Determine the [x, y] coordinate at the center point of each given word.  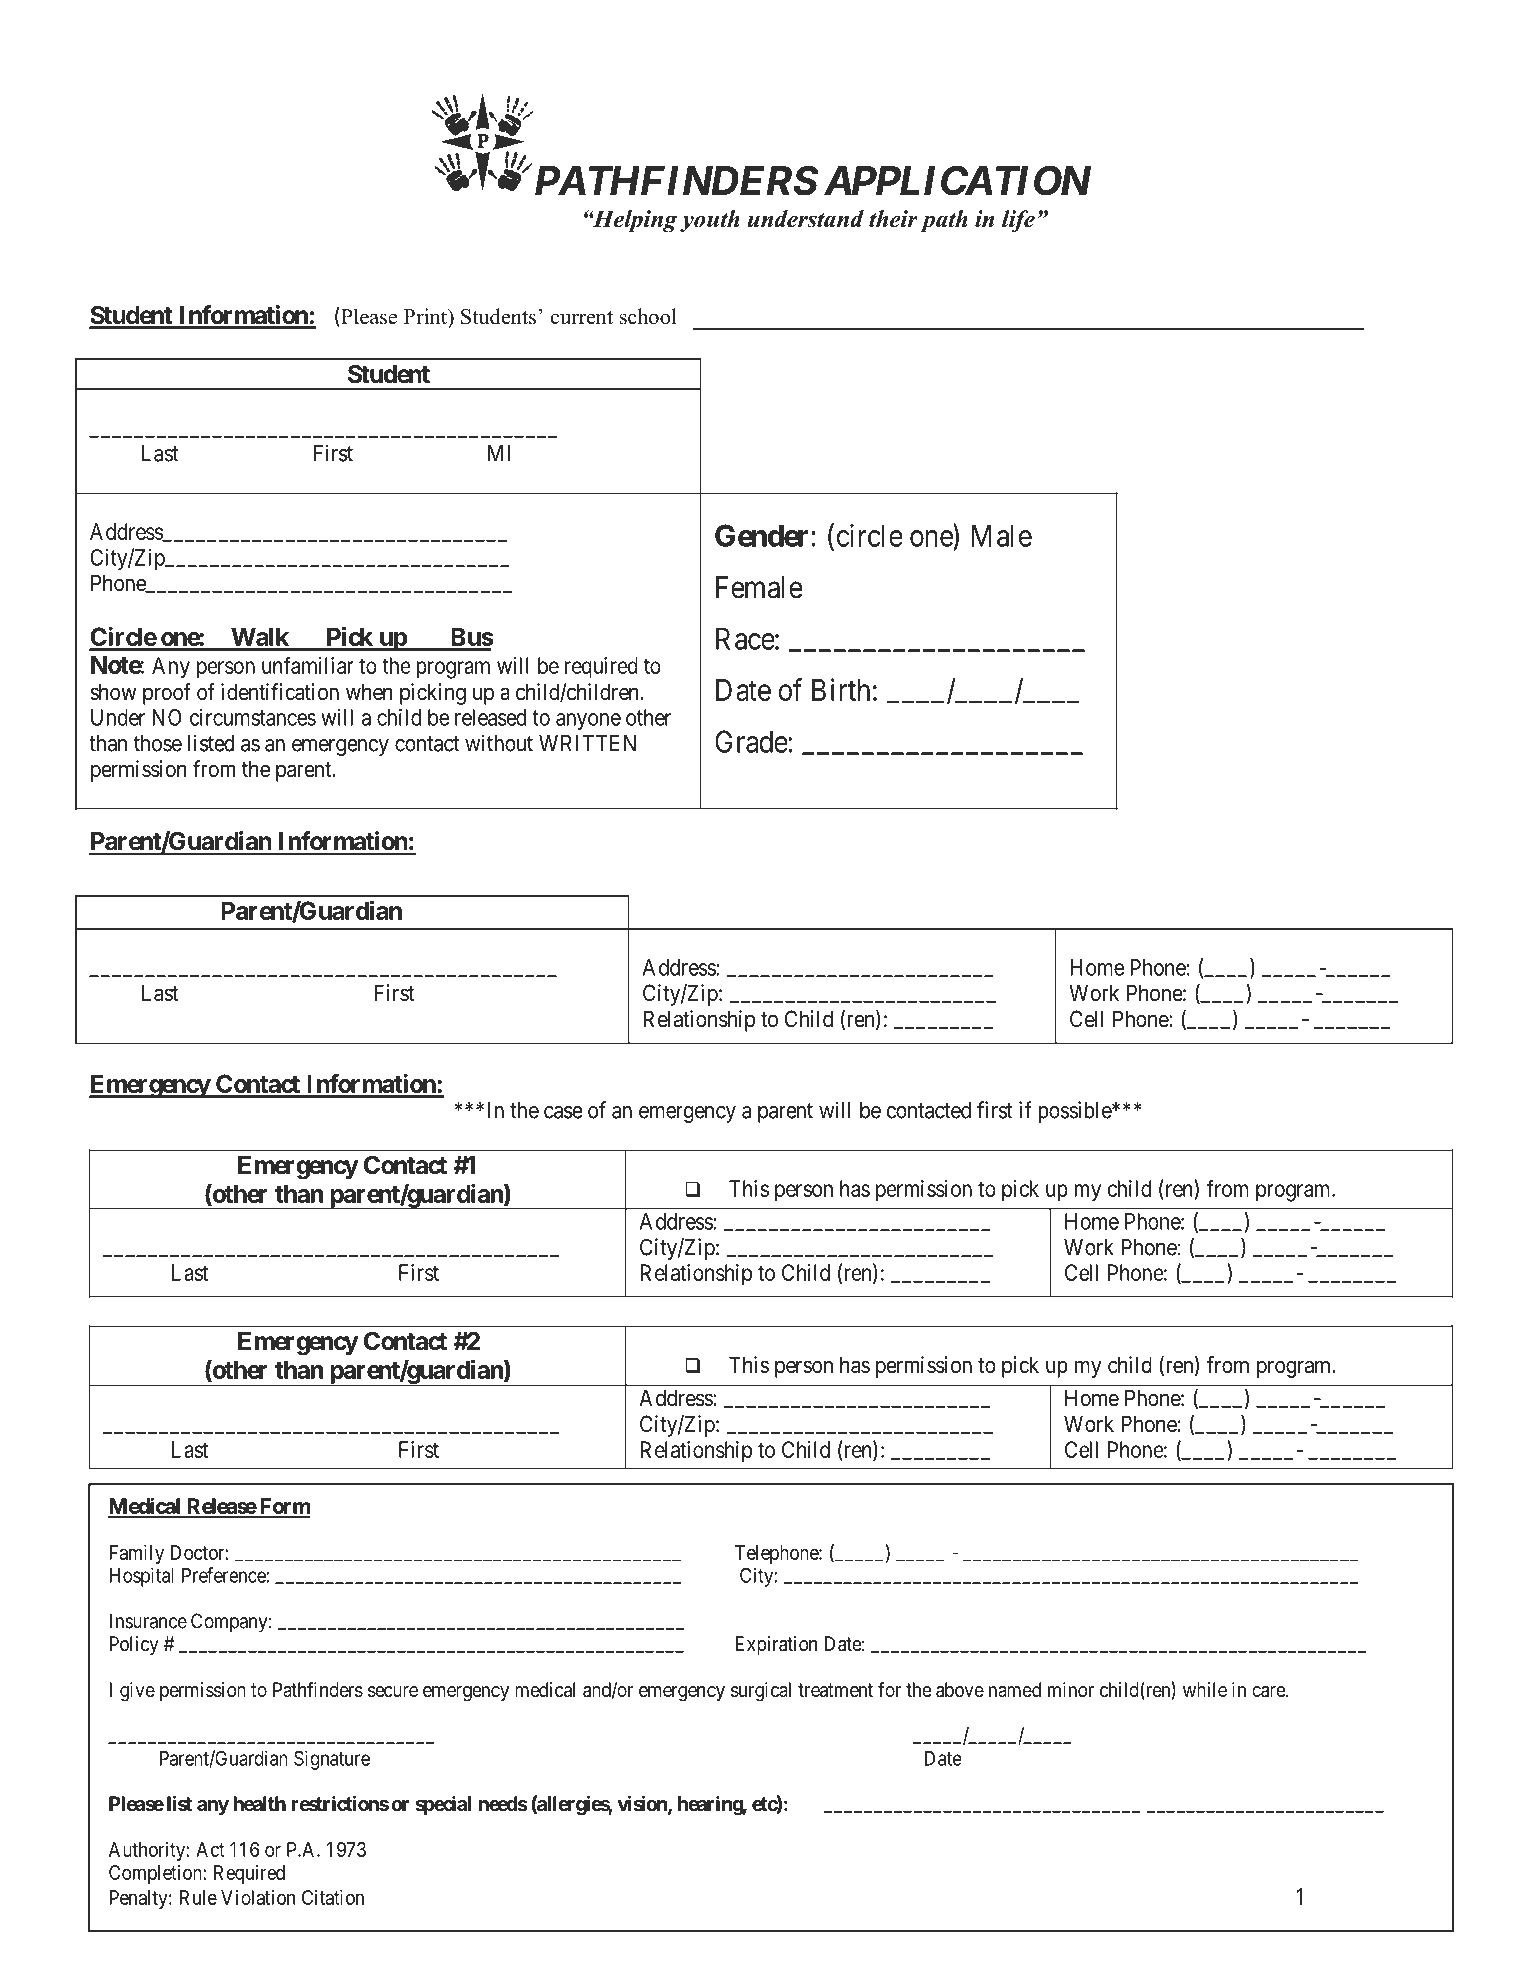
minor [1071, 1689]
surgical [761, 1692]
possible [1075, 1112]
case [563, 1112]
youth [710, 221]
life [1018, 221]
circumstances [253, 717]
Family [137, 1554]
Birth [841, 689]
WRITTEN [587, 743]
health [259, 1803]
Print [426, 316]
